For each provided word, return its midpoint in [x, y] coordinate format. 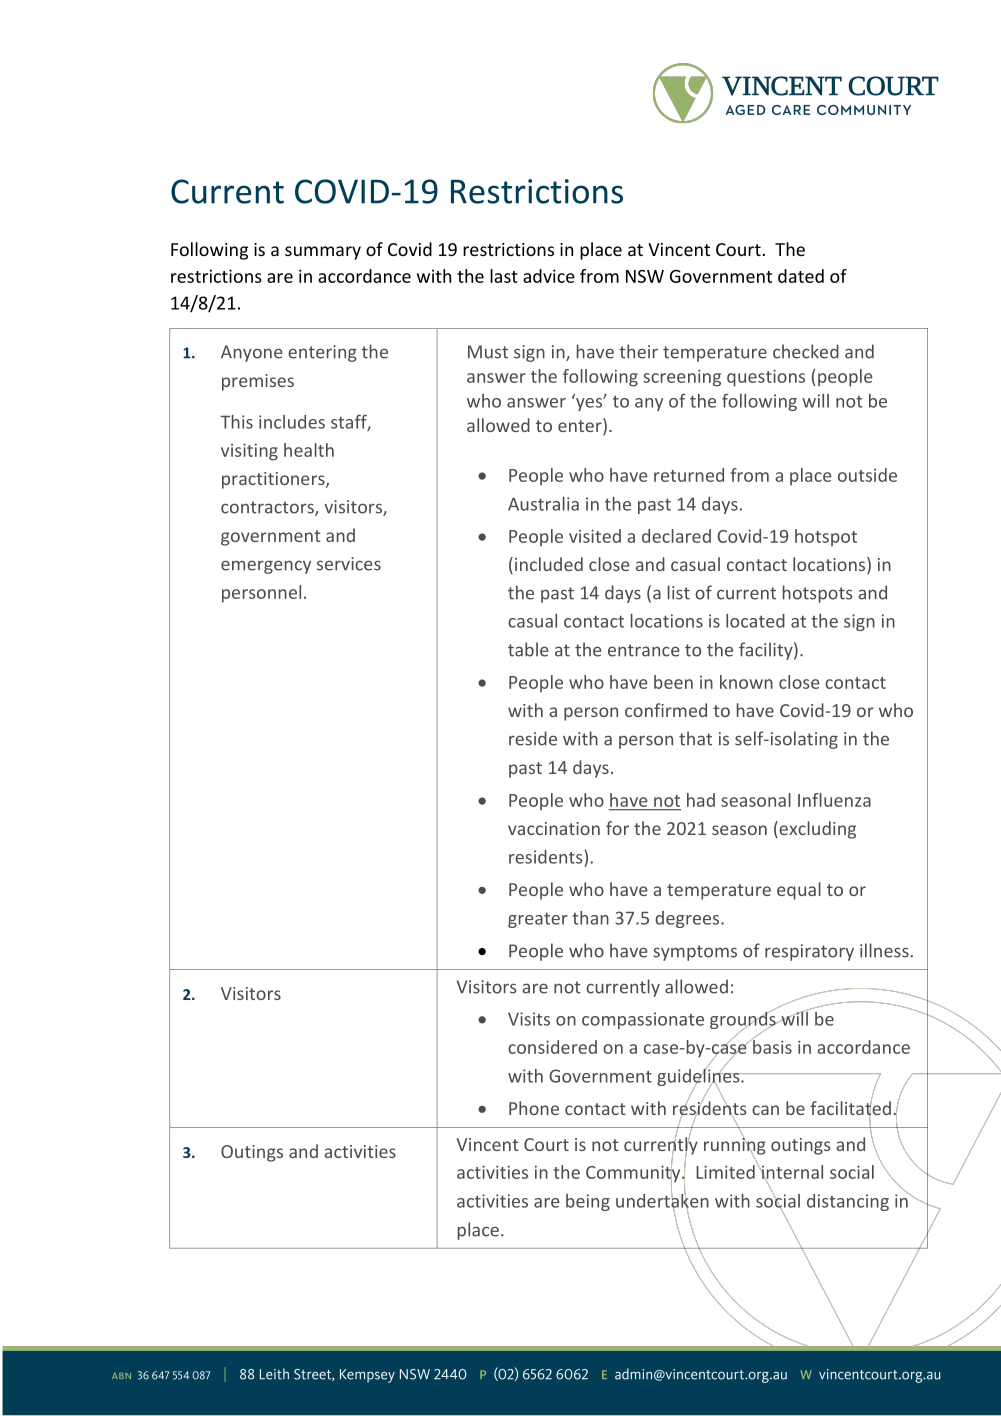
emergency [266, 567]
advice [549, 276]
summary [323, 253]
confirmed [666, 710]
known [746, 682]
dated [801, 276]
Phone [534, 1108]
